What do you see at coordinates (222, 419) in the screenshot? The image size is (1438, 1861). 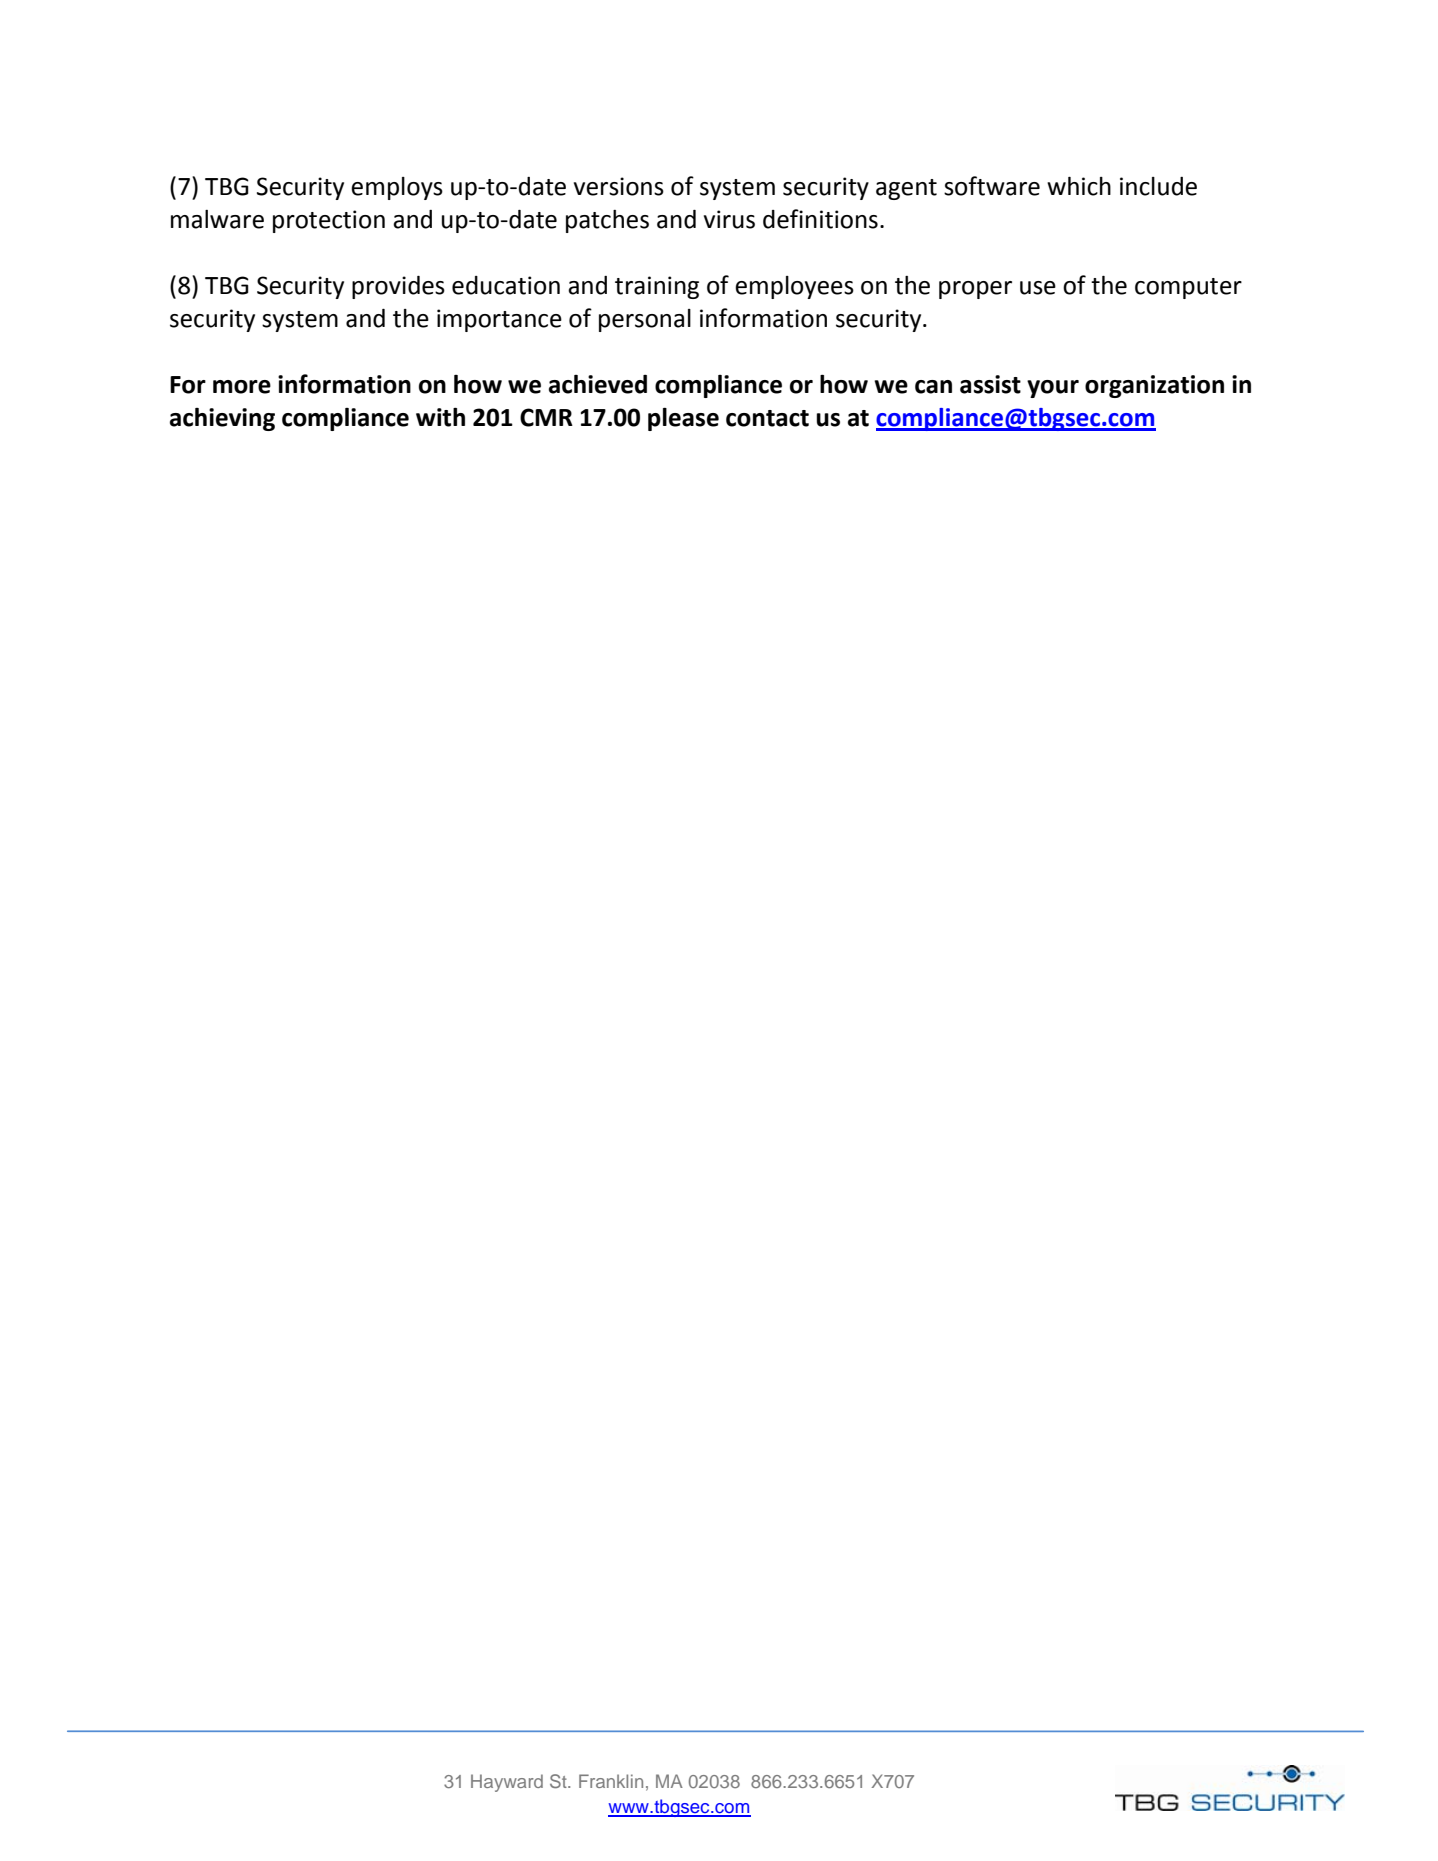 I see `achieving` at bounding box center [222, 419].
